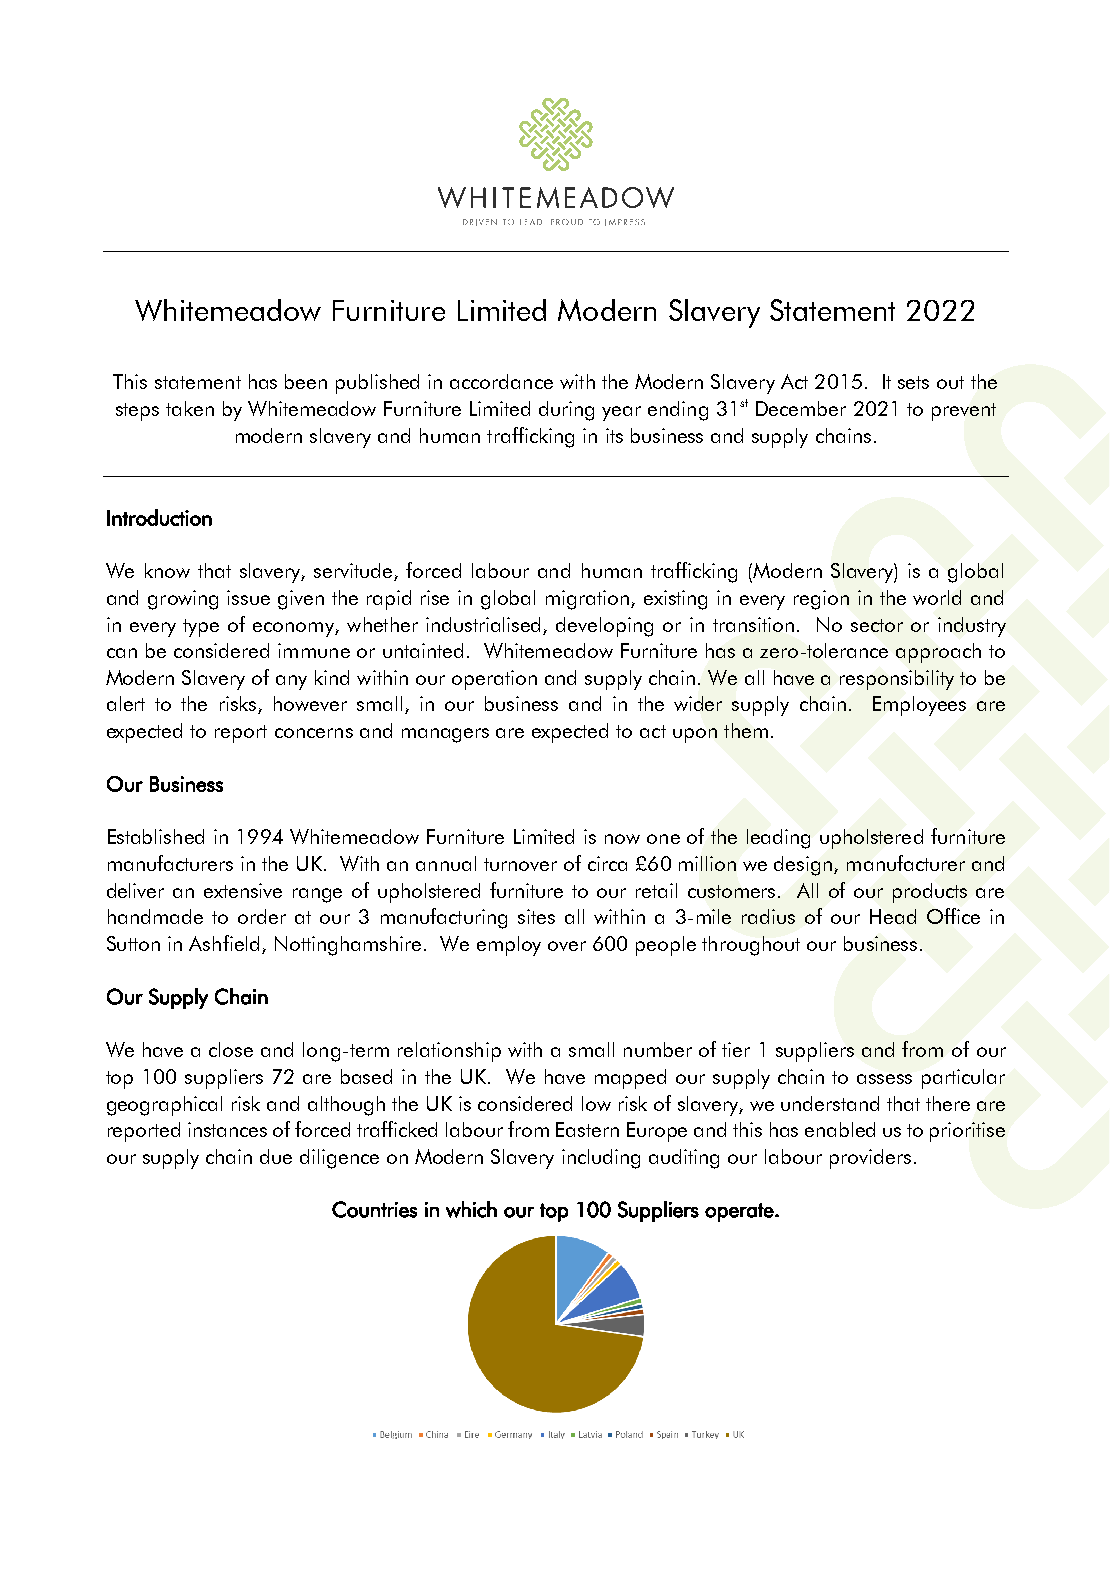  What do you see at coordinates (751, 946) in the screenshot?
I see `throughout` at bounding box center [751, 946].
